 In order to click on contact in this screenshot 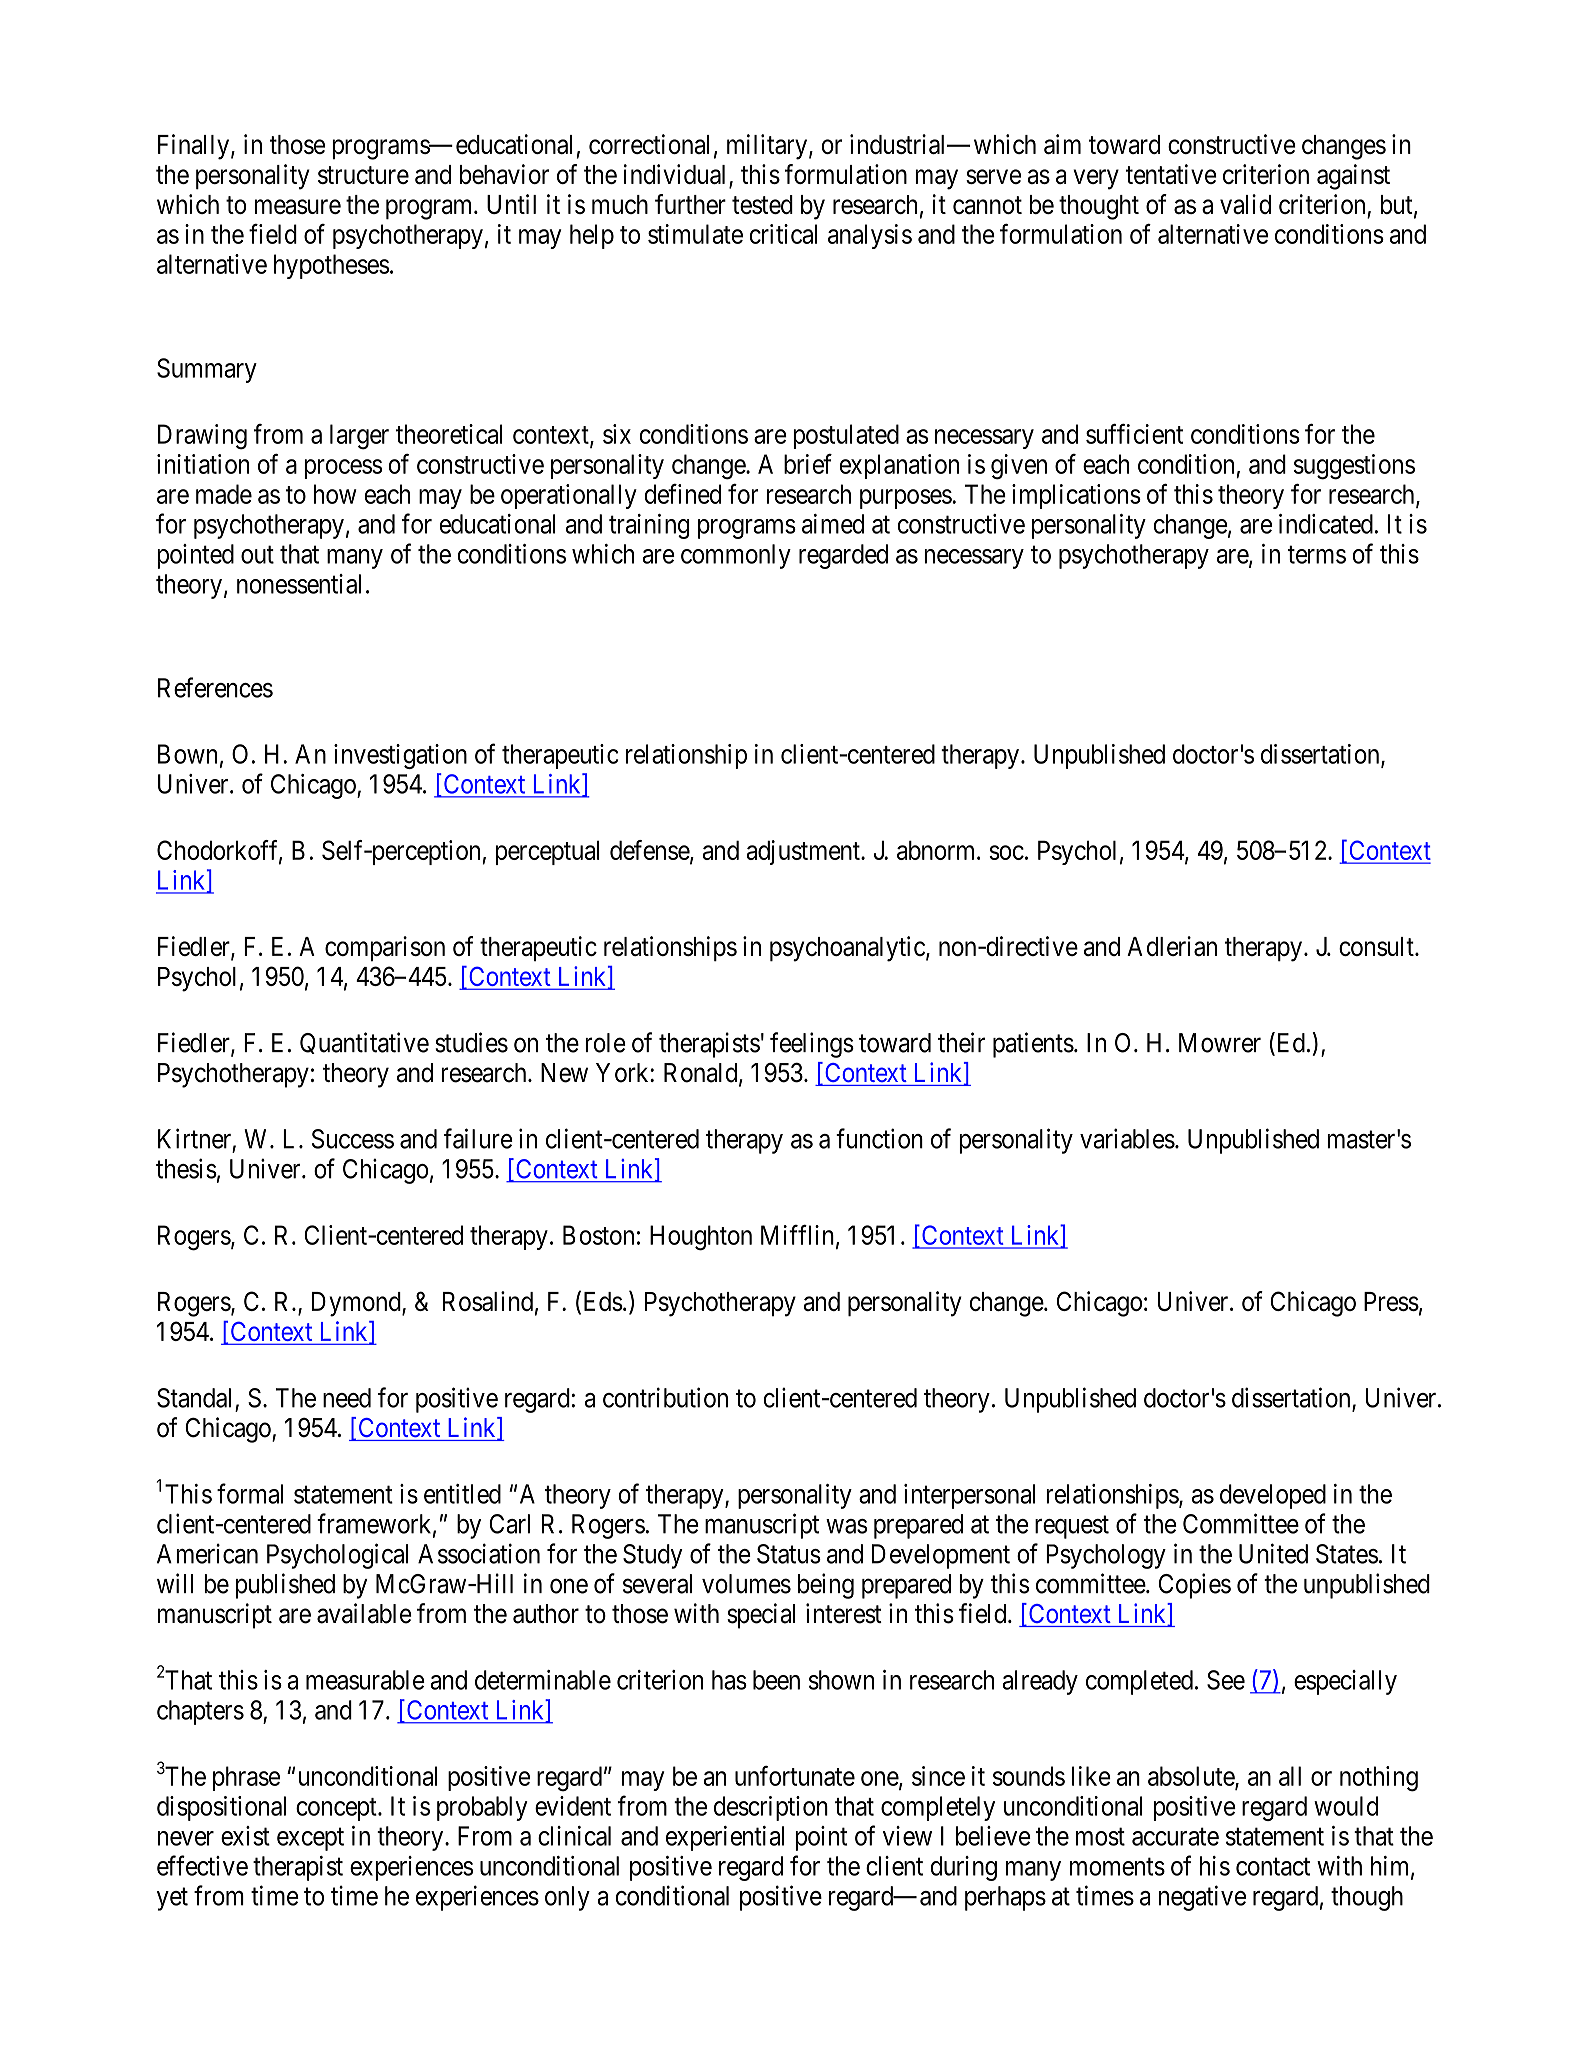, I will do `click(1273, 1867)`.
